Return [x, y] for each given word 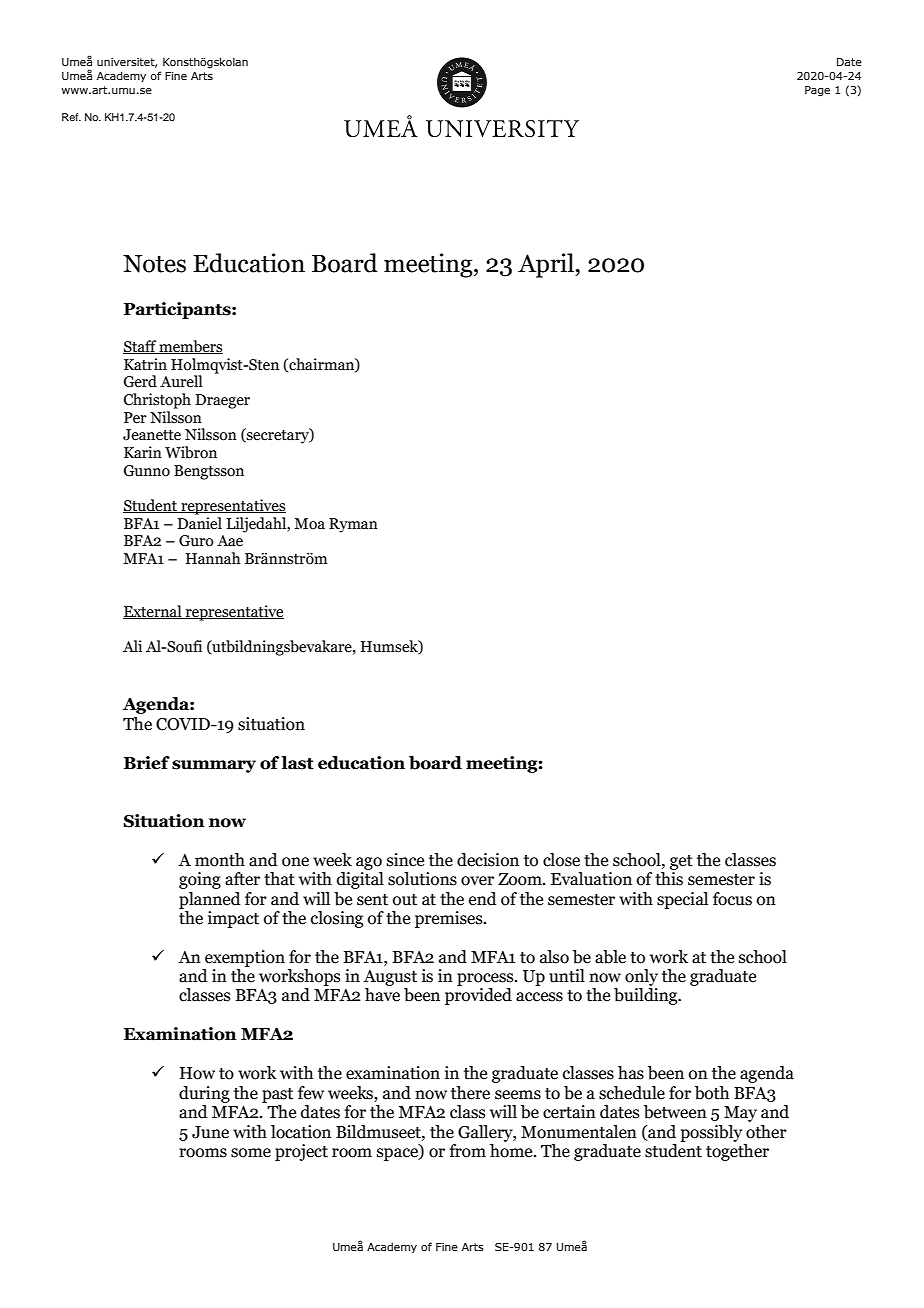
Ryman [353, 525]
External [153, 612]
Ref [71, 117]
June [210, 1132]
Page [817, 91]
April [547, 265]
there [470, 1093]
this [669, 879]
